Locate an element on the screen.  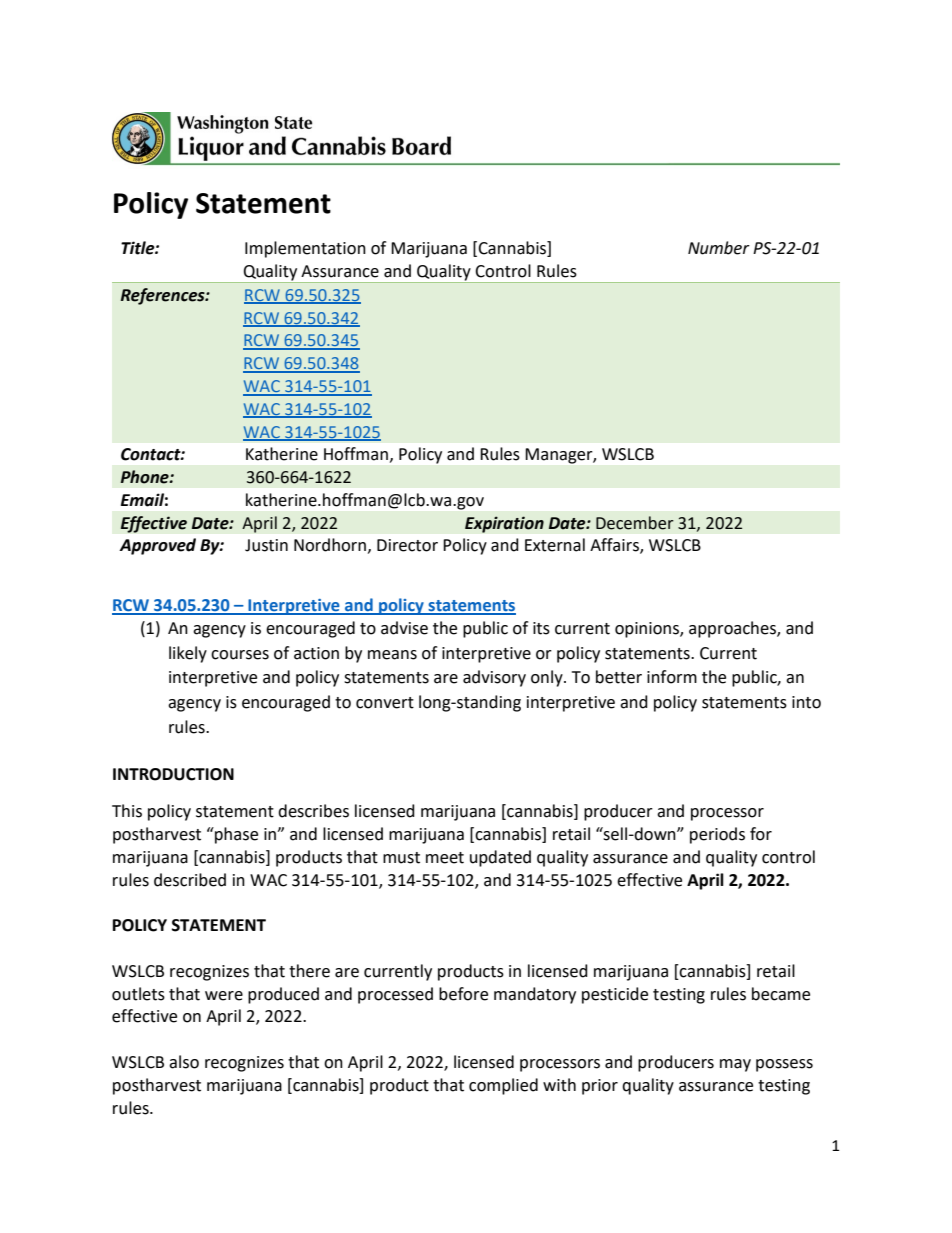
INTRODUCTION is located at coordinates (173, 774).
